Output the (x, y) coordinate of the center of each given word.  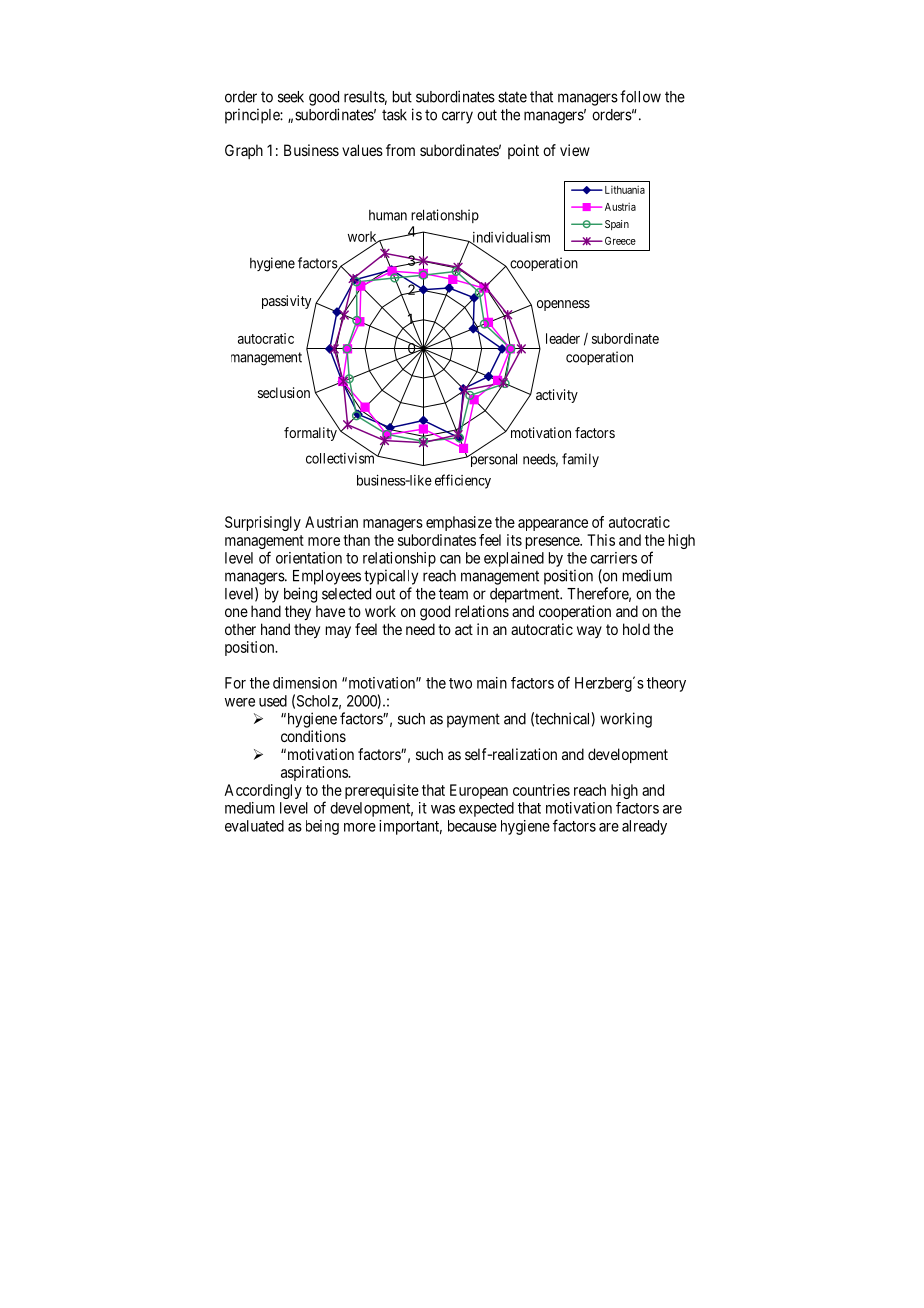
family (580, 460)
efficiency (463, 481)
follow (640, 96)
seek (291, 97)
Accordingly (263, 791)
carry (457, 117)
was (443, 809)
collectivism (341, 457)
